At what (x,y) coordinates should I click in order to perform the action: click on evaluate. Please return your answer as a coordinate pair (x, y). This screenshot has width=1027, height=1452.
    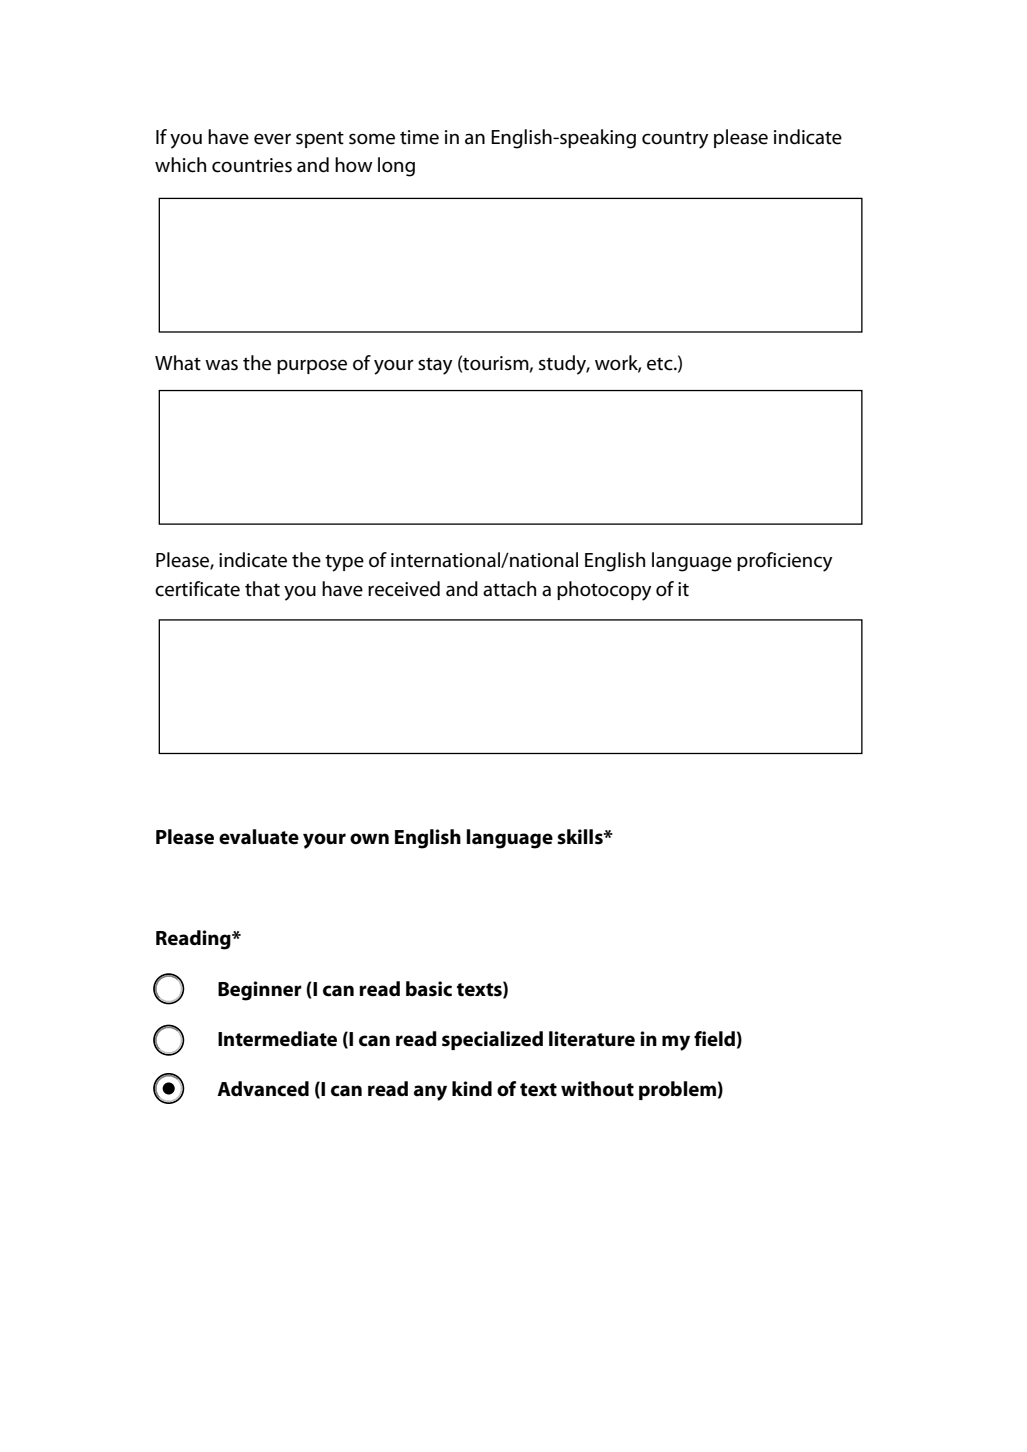
    Looking at the image, I should click on (259, 837).
